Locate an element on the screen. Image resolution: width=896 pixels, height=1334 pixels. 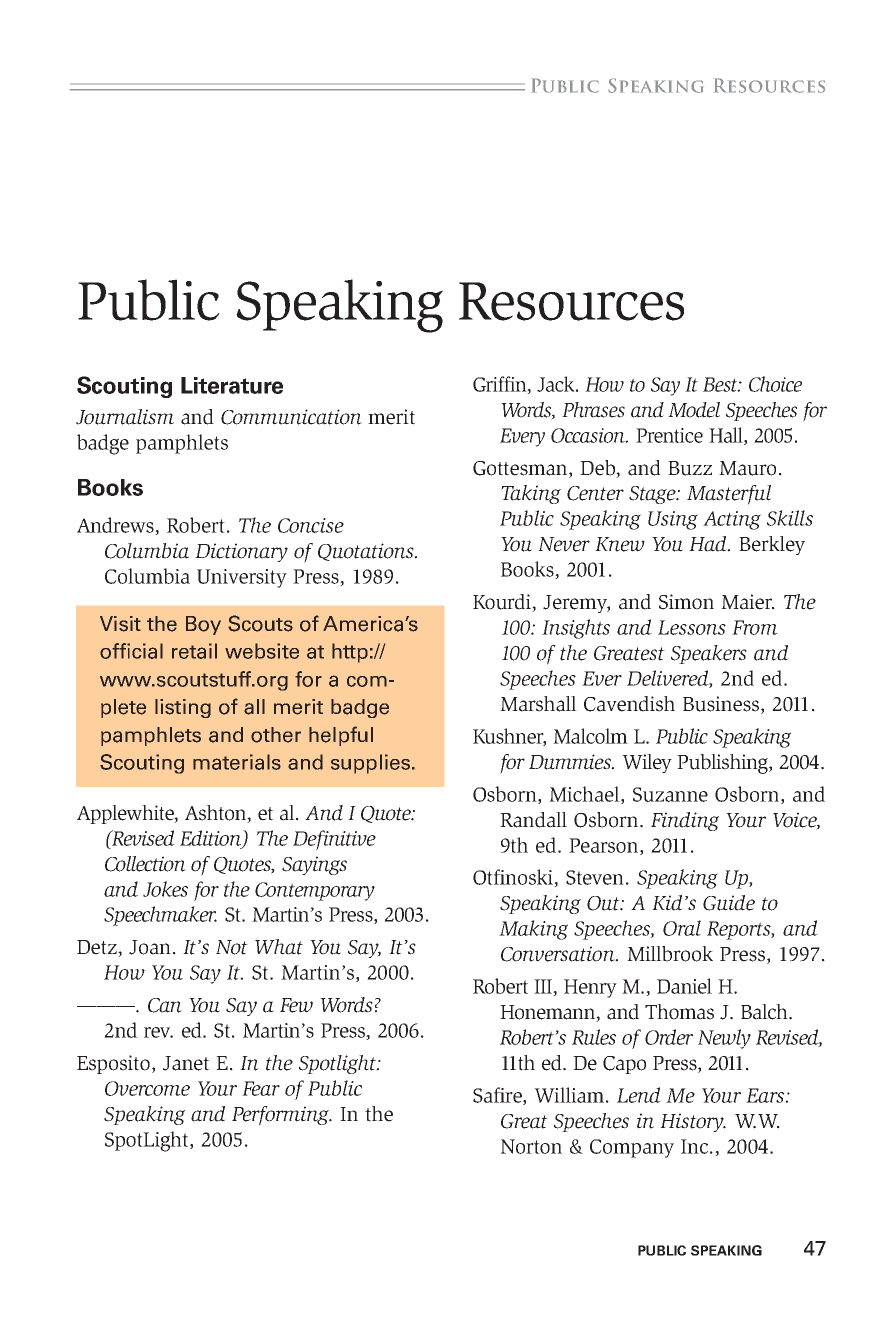
Model is located at coordinates (694, 410).
